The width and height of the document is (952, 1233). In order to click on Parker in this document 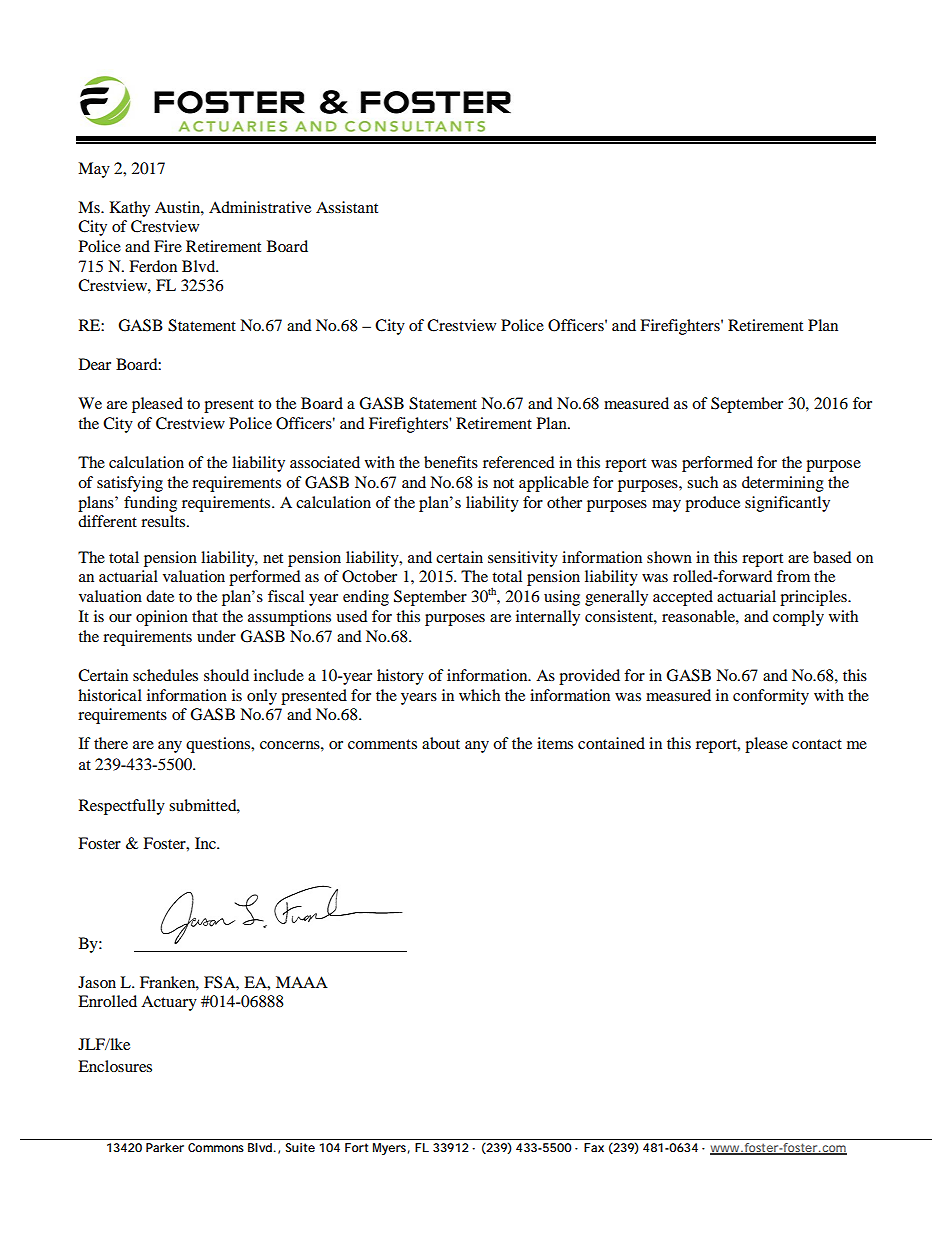, I will do `click(165, 1147)`.
